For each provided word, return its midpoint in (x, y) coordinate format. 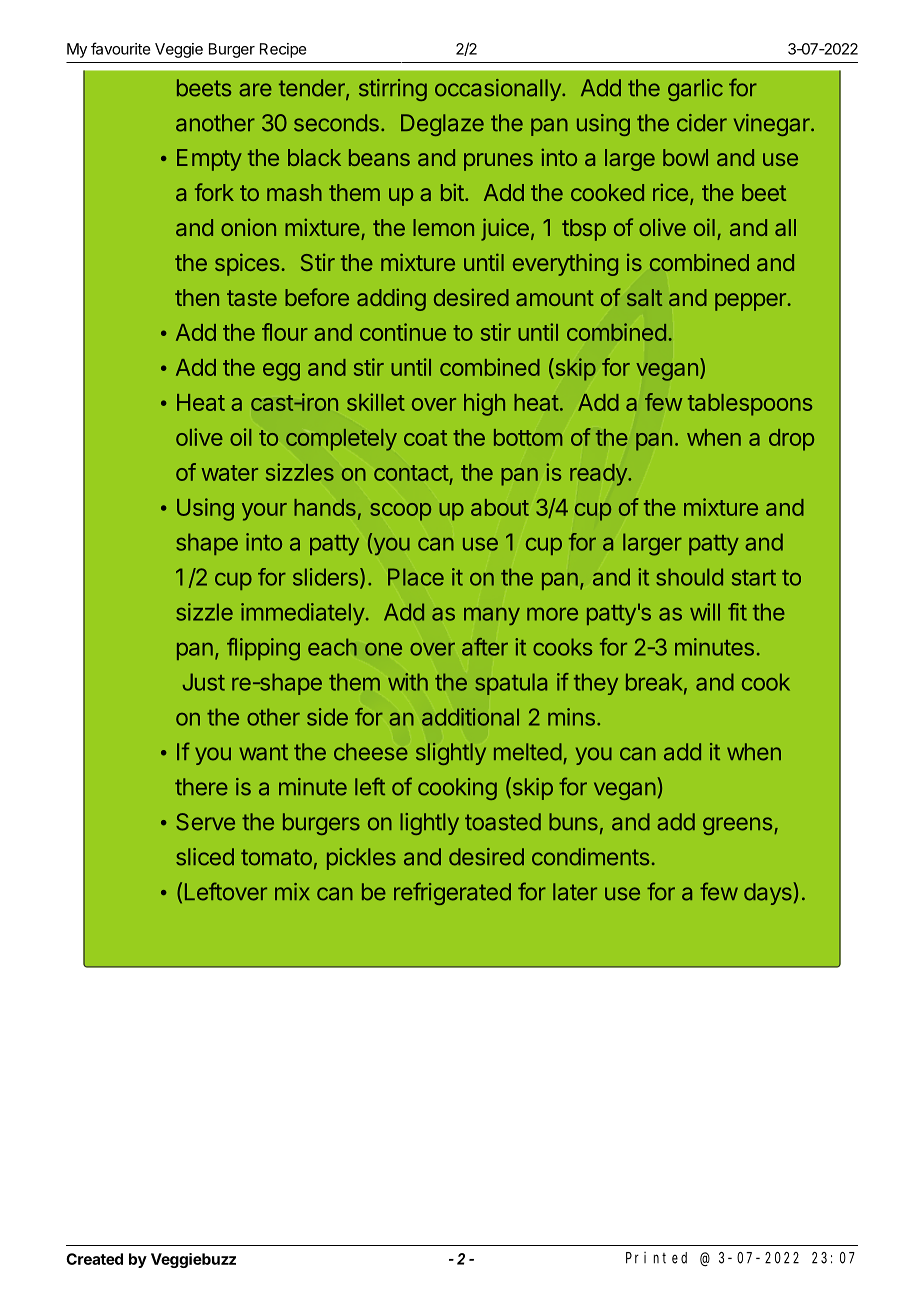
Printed (656, 1258)
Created (94, 1259)
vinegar (773, 125)
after (485, 647)
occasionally (499, 90)
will (705, 612)
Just (204, 682)
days (768, 894)
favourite (121, 48)
